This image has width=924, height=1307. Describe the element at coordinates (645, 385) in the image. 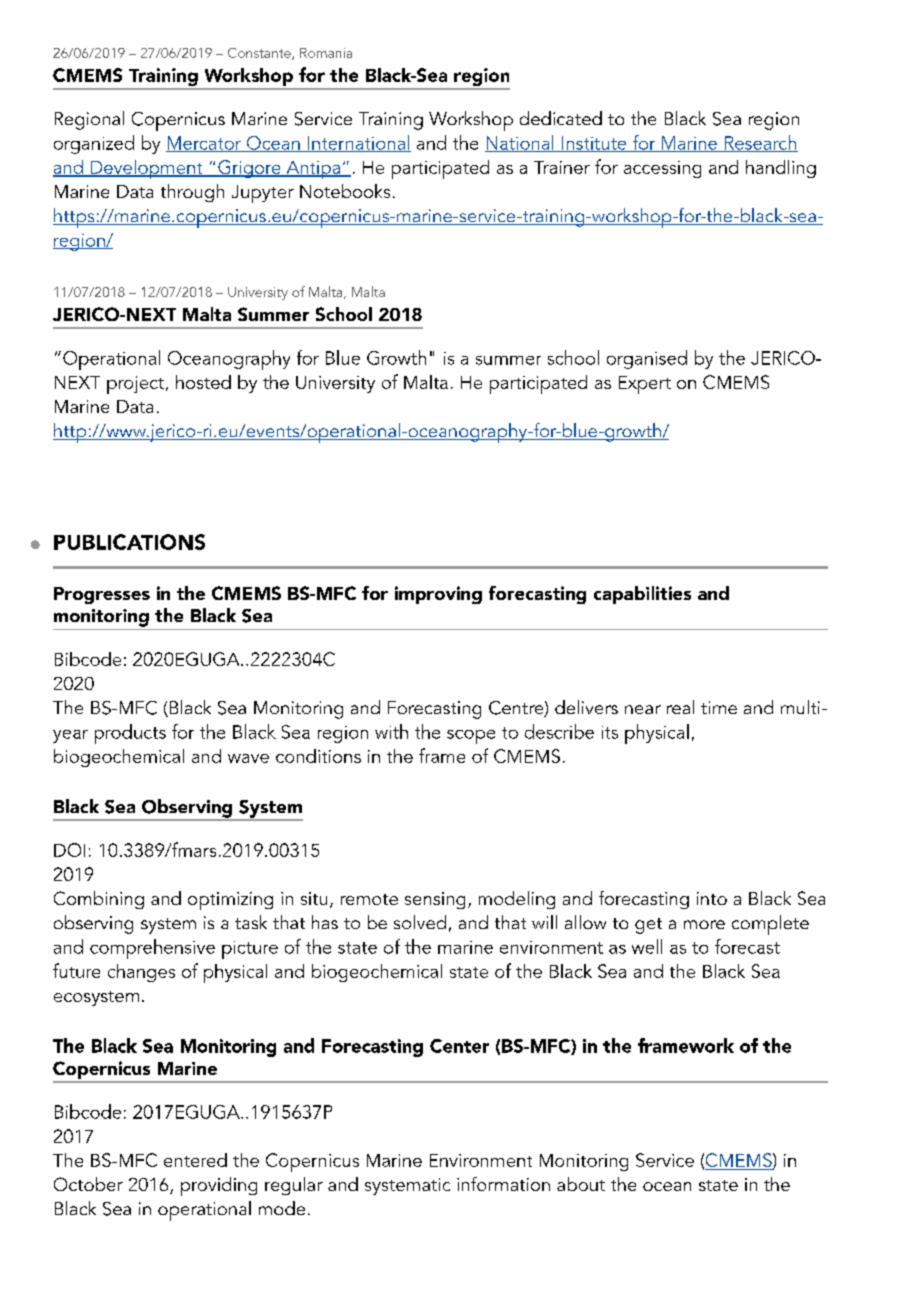

I see `Expert` at that location.
